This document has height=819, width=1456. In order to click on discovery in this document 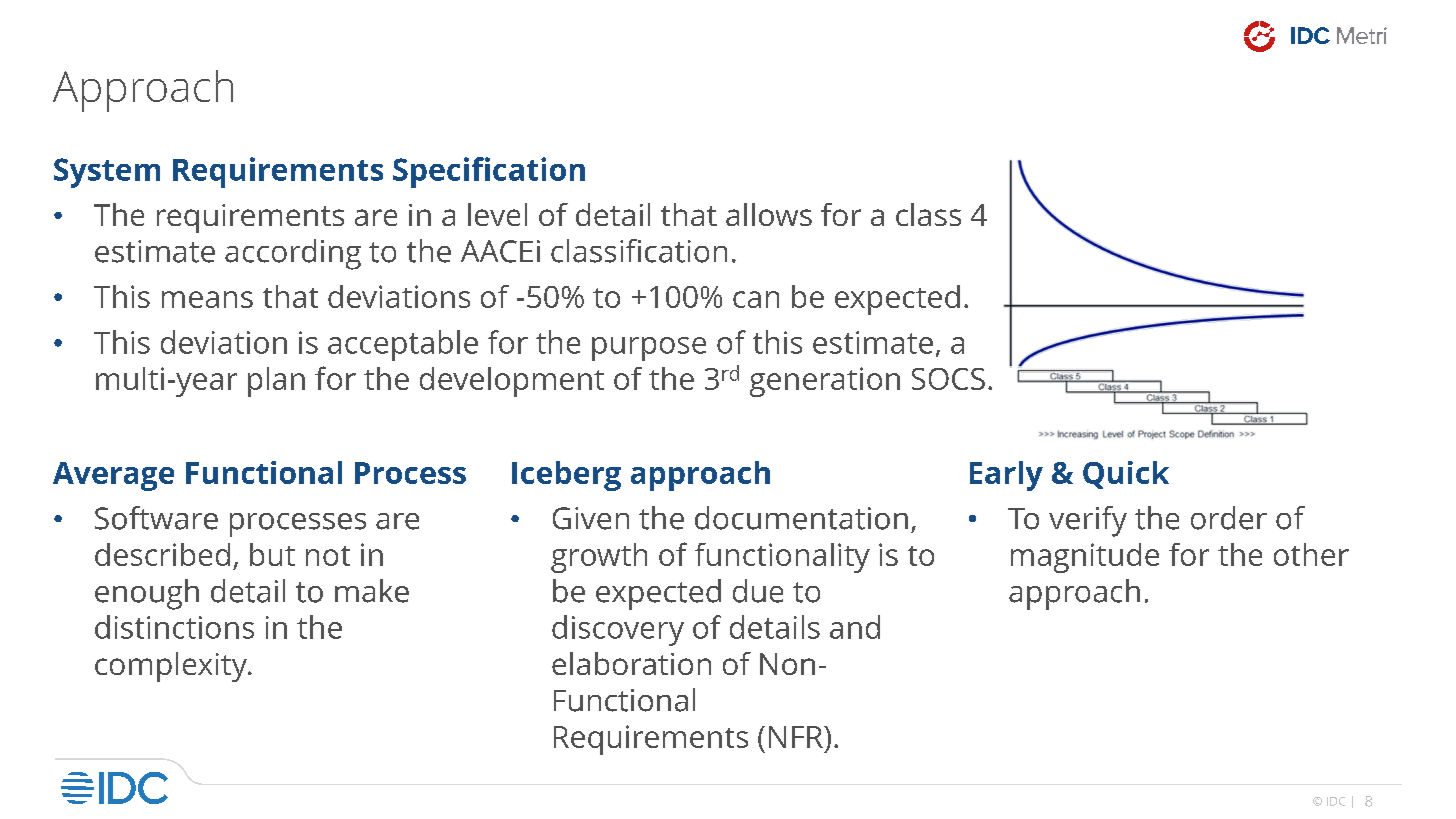, I will do `click(618, 630)`.
